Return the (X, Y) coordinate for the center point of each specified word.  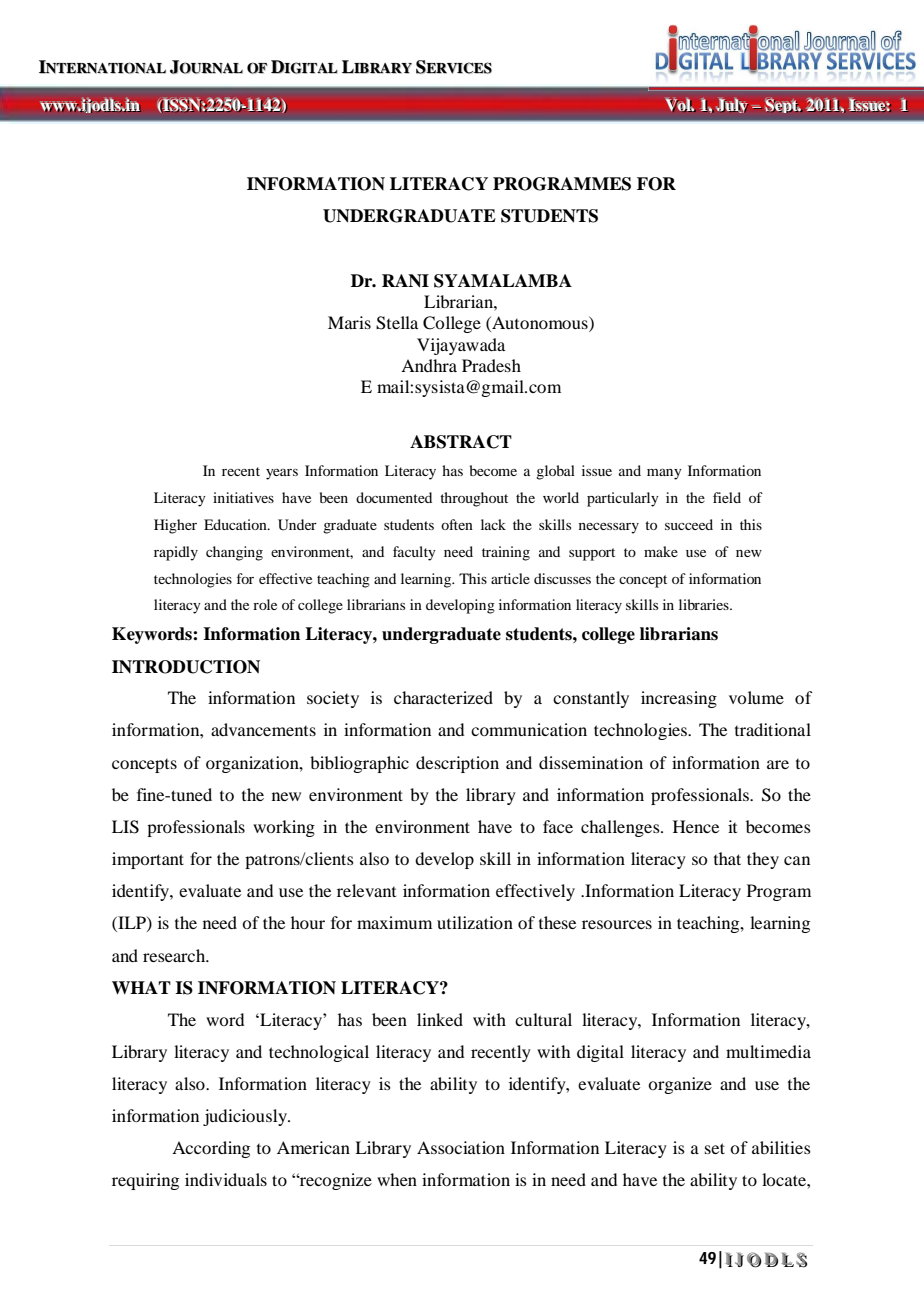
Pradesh (491, 365)
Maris (349, 322)
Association (461, 1147)
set (715, 1148)
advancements (263, 729)
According (211, 1149)
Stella (397, 323)
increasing (679, 699)
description (457, 764)
